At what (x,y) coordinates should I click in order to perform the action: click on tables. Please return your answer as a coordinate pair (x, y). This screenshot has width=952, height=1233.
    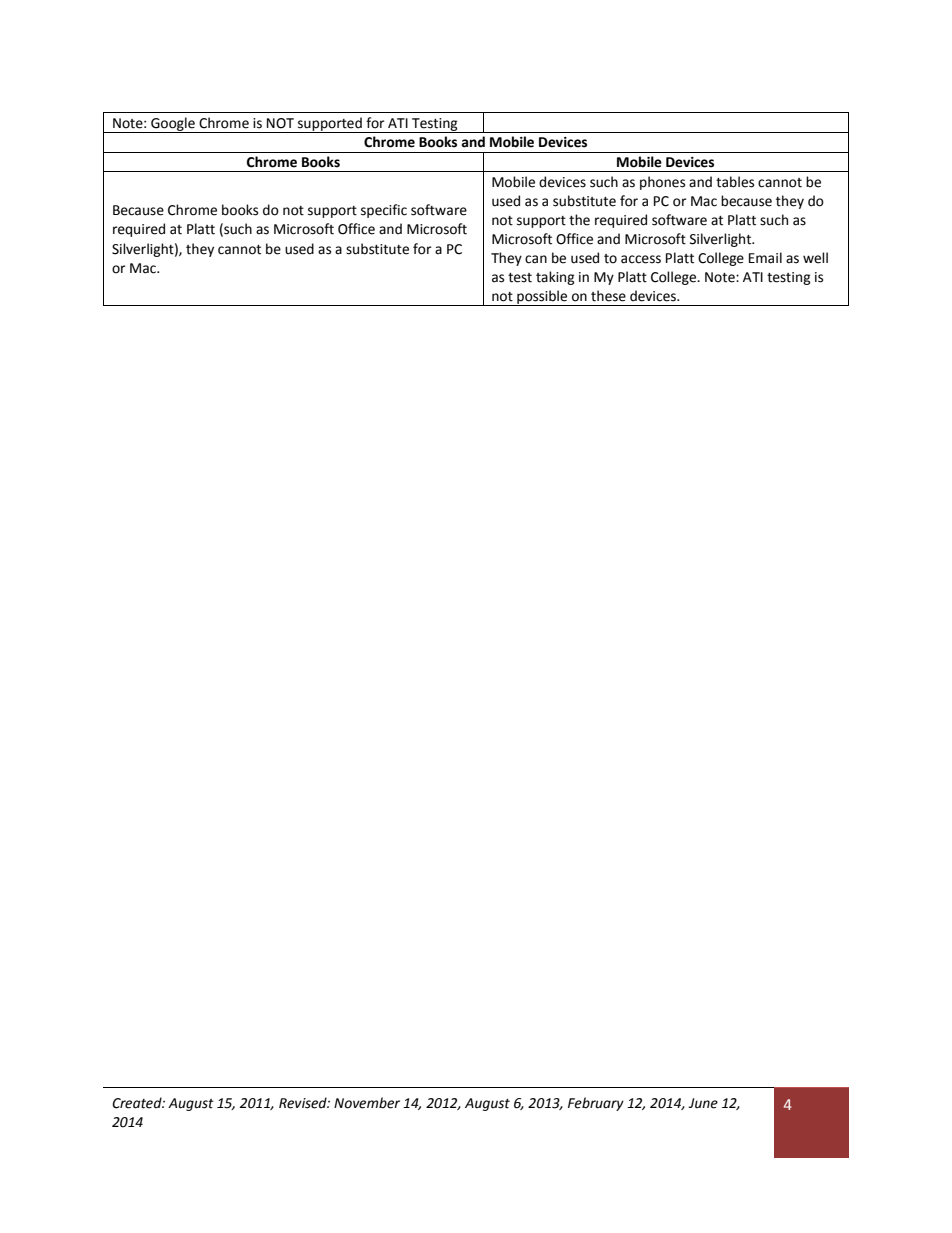
    Looking at the image, I should click on (735, 182).
